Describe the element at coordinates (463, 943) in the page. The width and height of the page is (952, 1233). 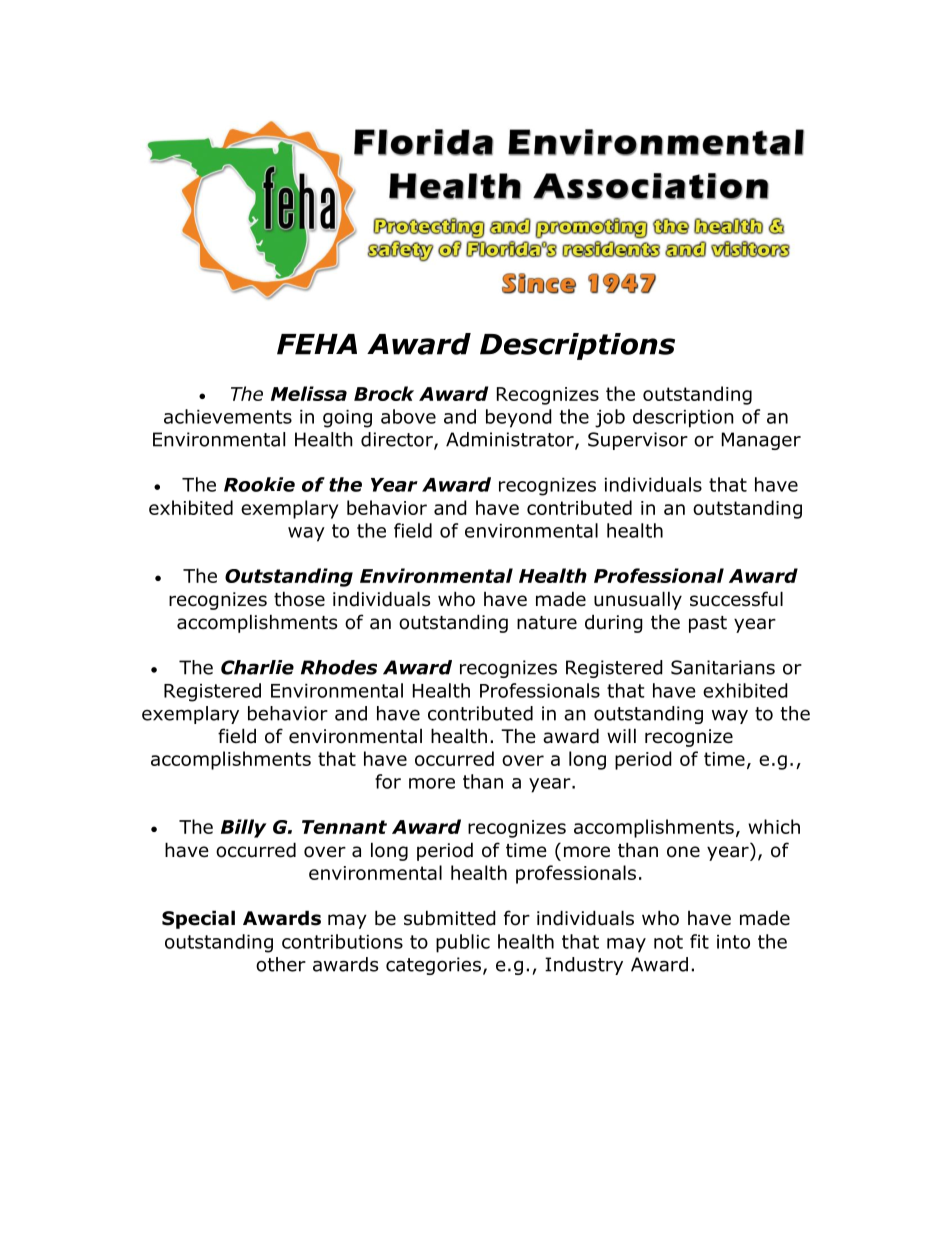
I see `public` at that location.
